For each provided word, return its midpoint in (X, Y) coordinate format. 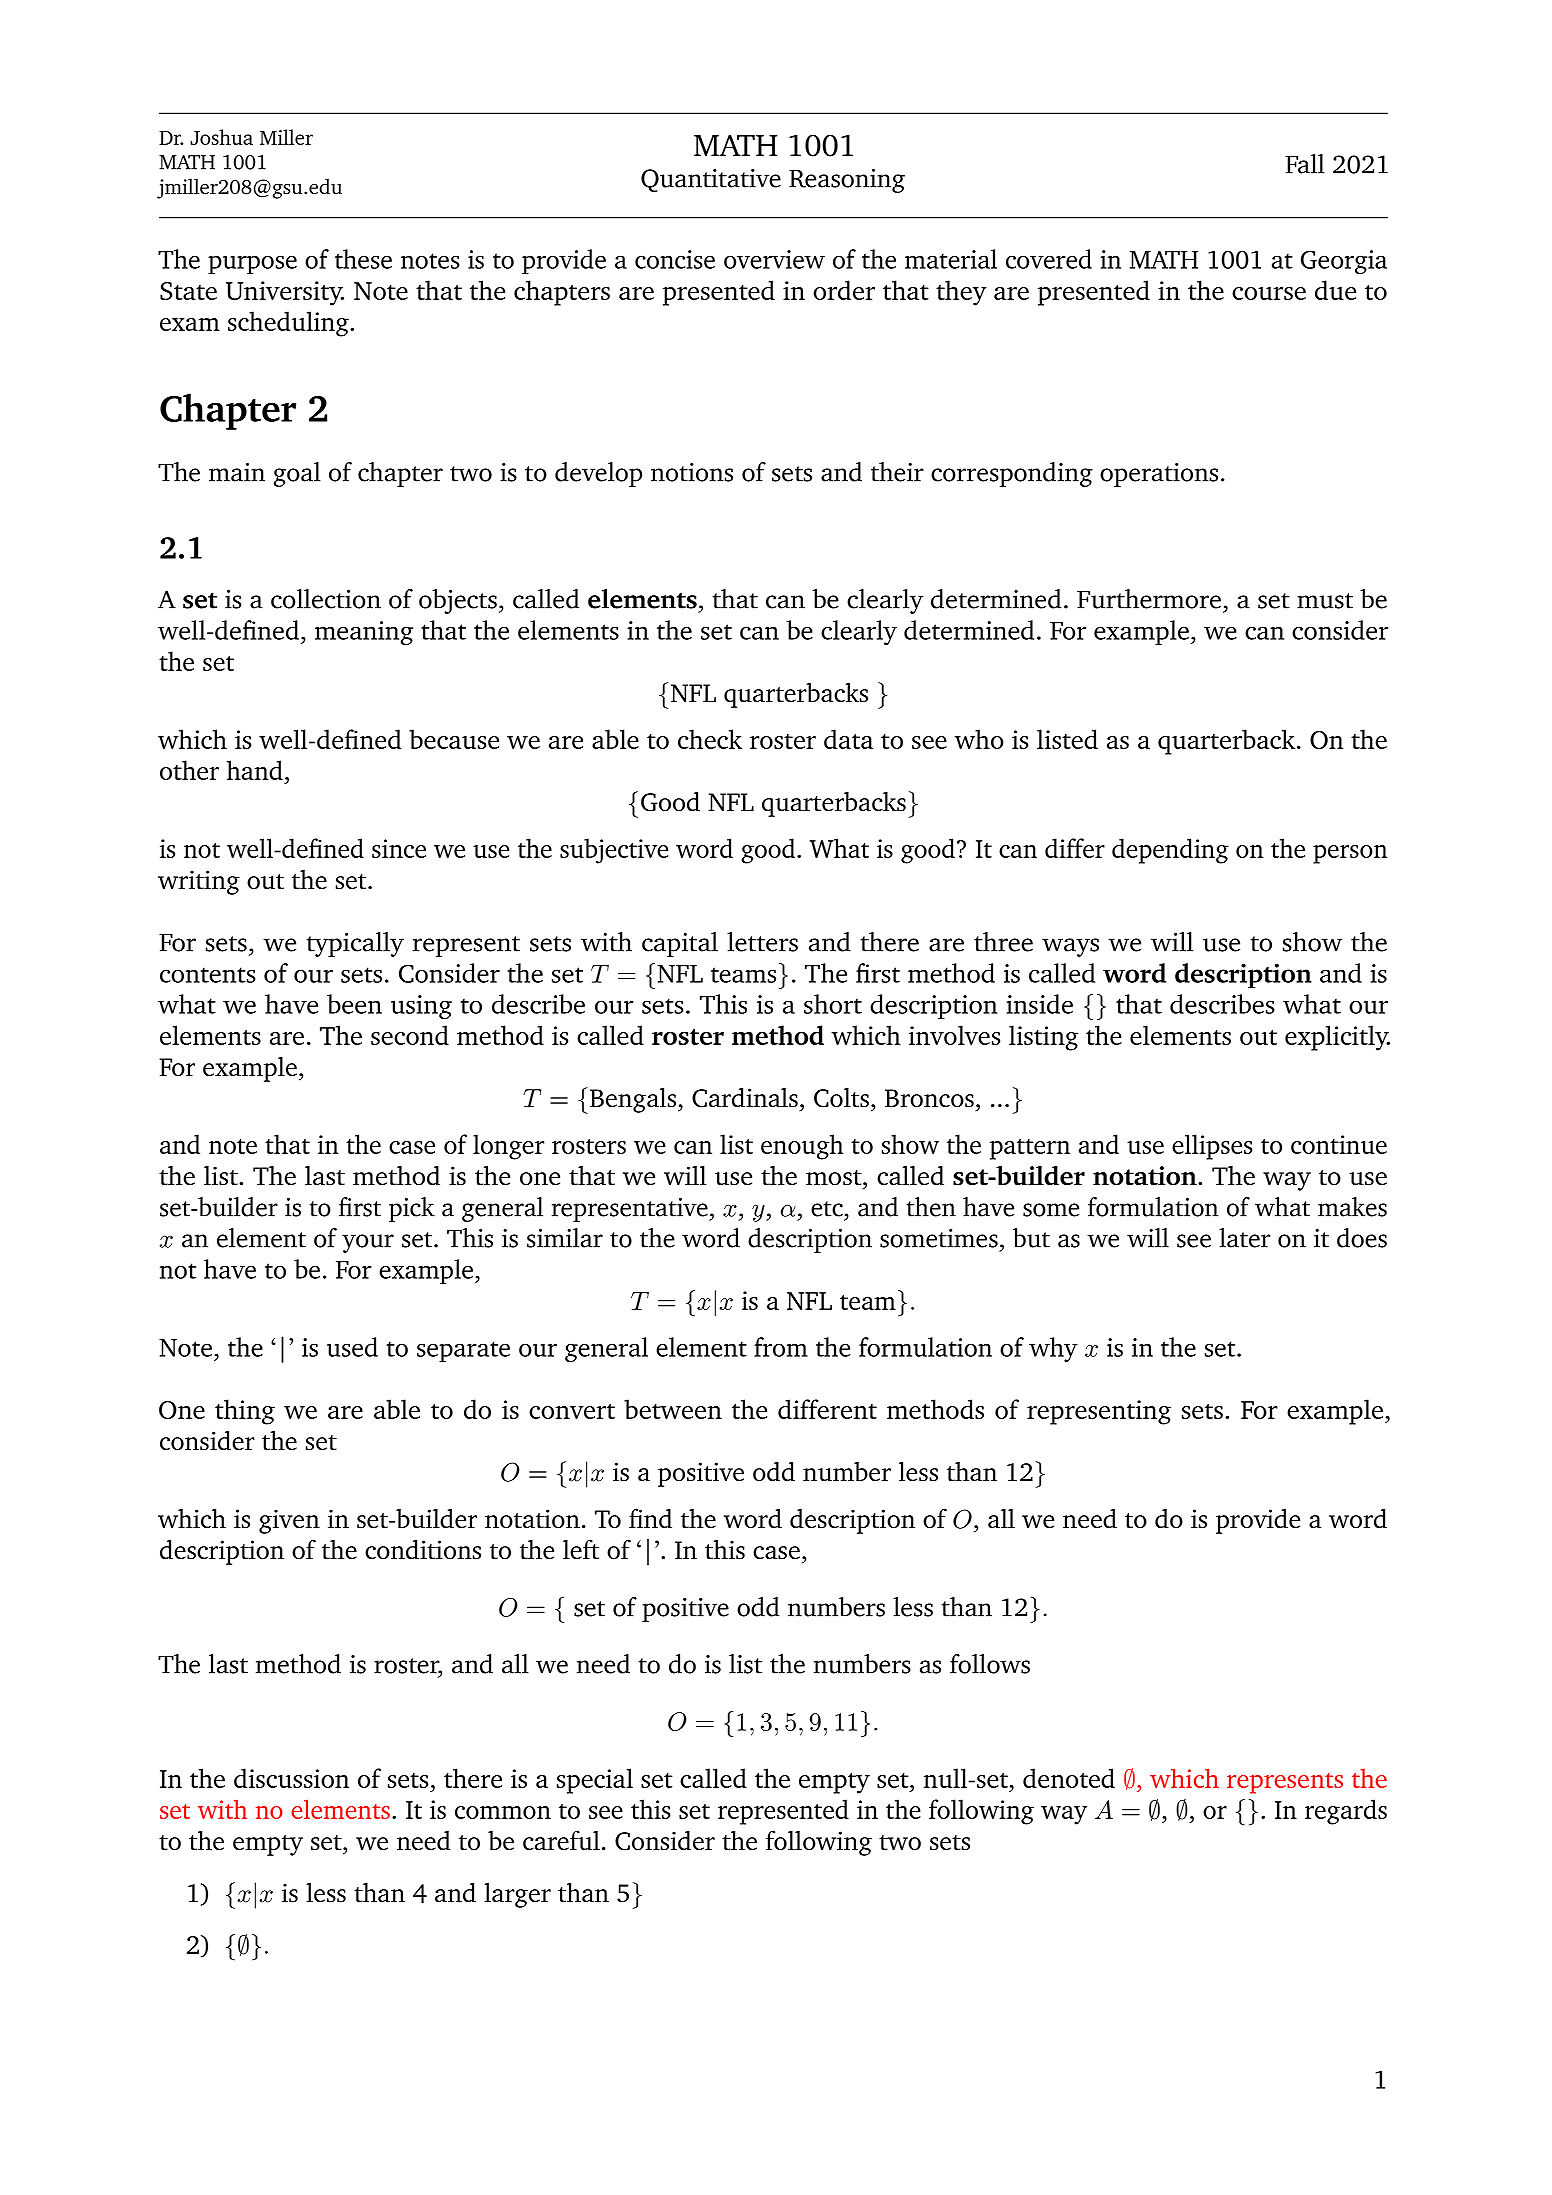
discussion (291, 1778)
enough (802, 1147)
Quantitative (711, 180)
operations (1159, 475)
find (650, 1518)
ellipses (1212, 1147)
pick (412, 1209)
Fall (1305, 164)
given (289, 1521)
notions (692, 472)
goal (297, 474)
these (363, 259)
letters (762, 942)
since (399, 848)
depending (1170, 851)
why (1053, 1349)
